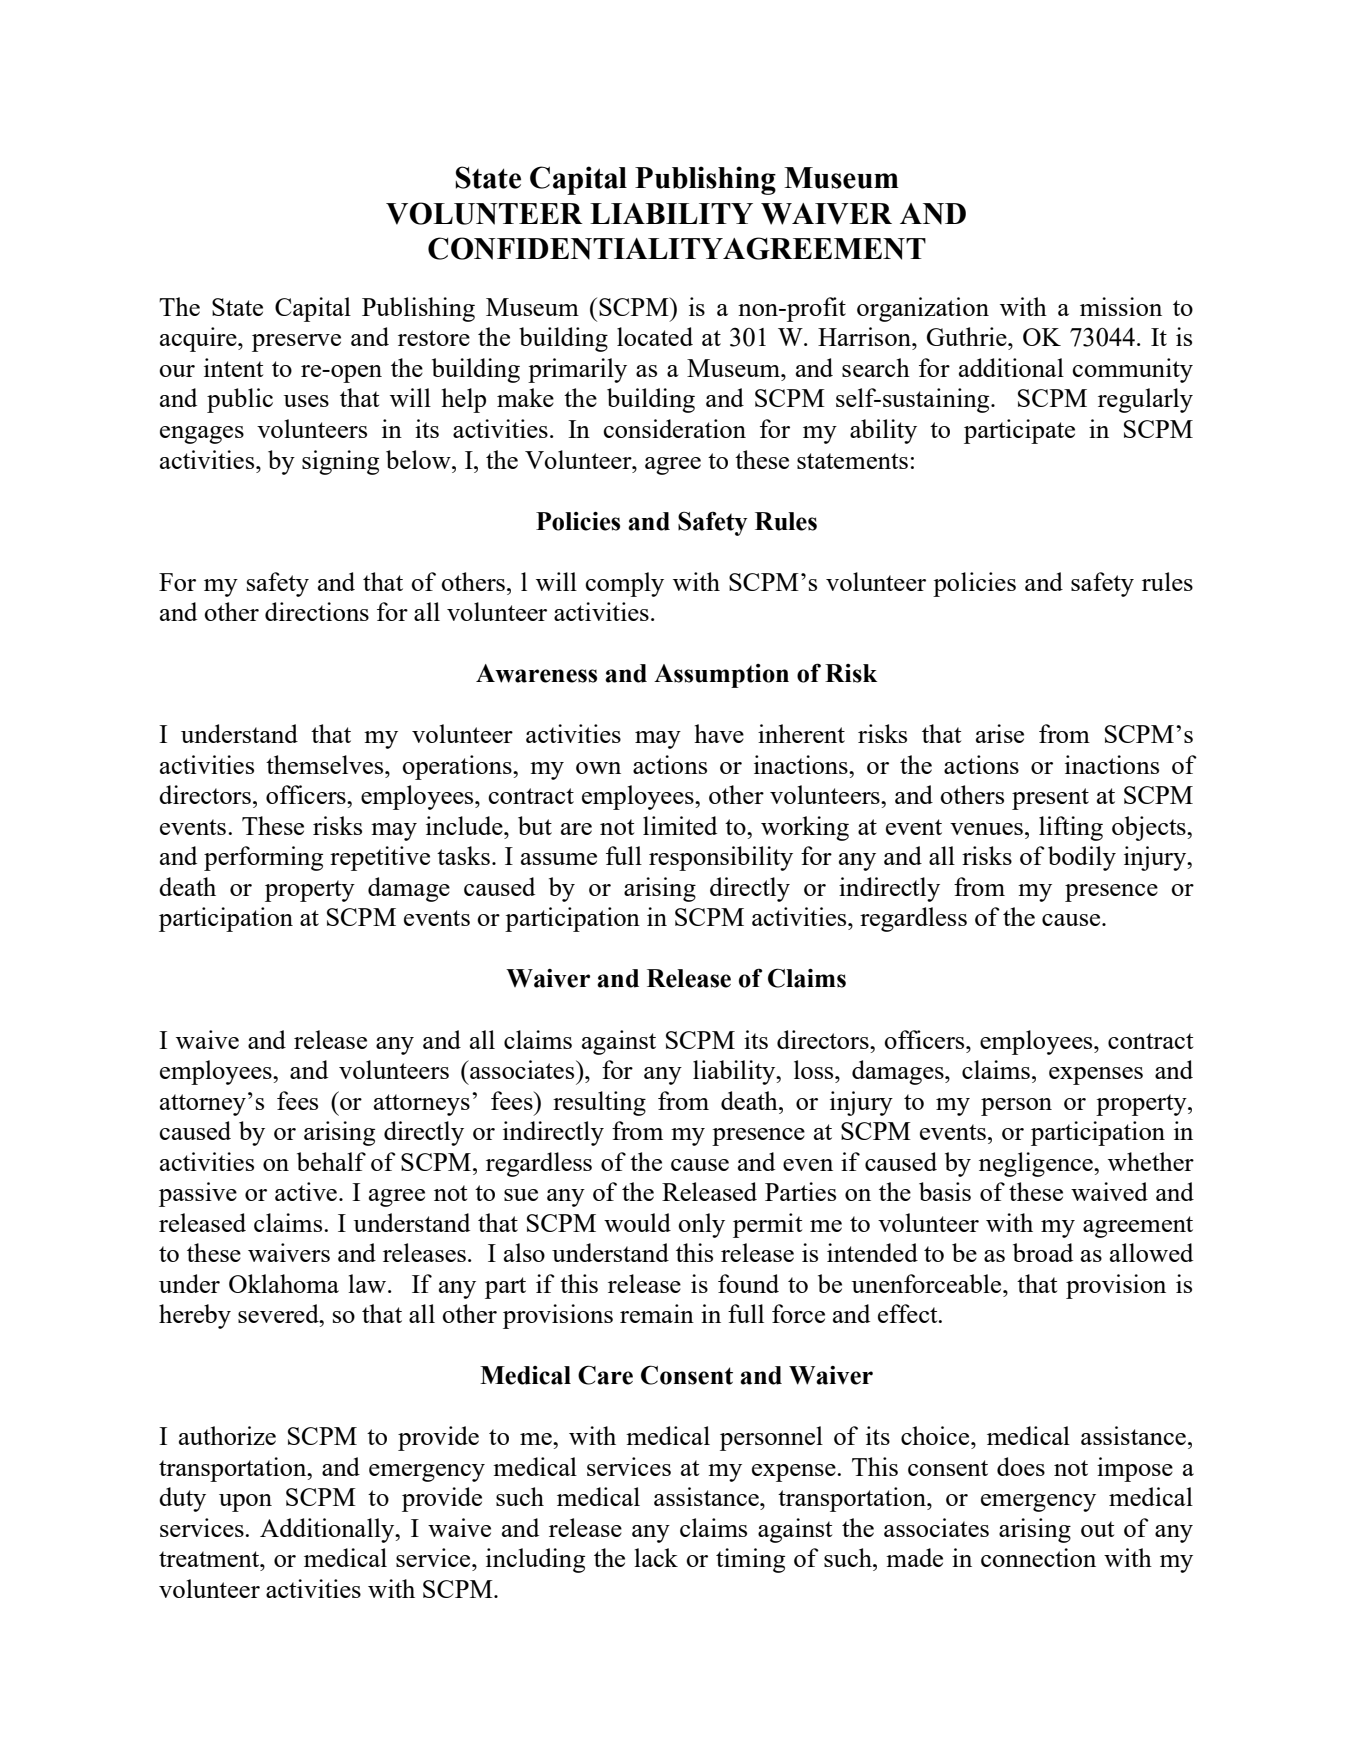 The width and height of the screenshot is (1354, 1752). Describe the element at coordinates (1000, 733) in the screenshot. I see `arise` at that location.
